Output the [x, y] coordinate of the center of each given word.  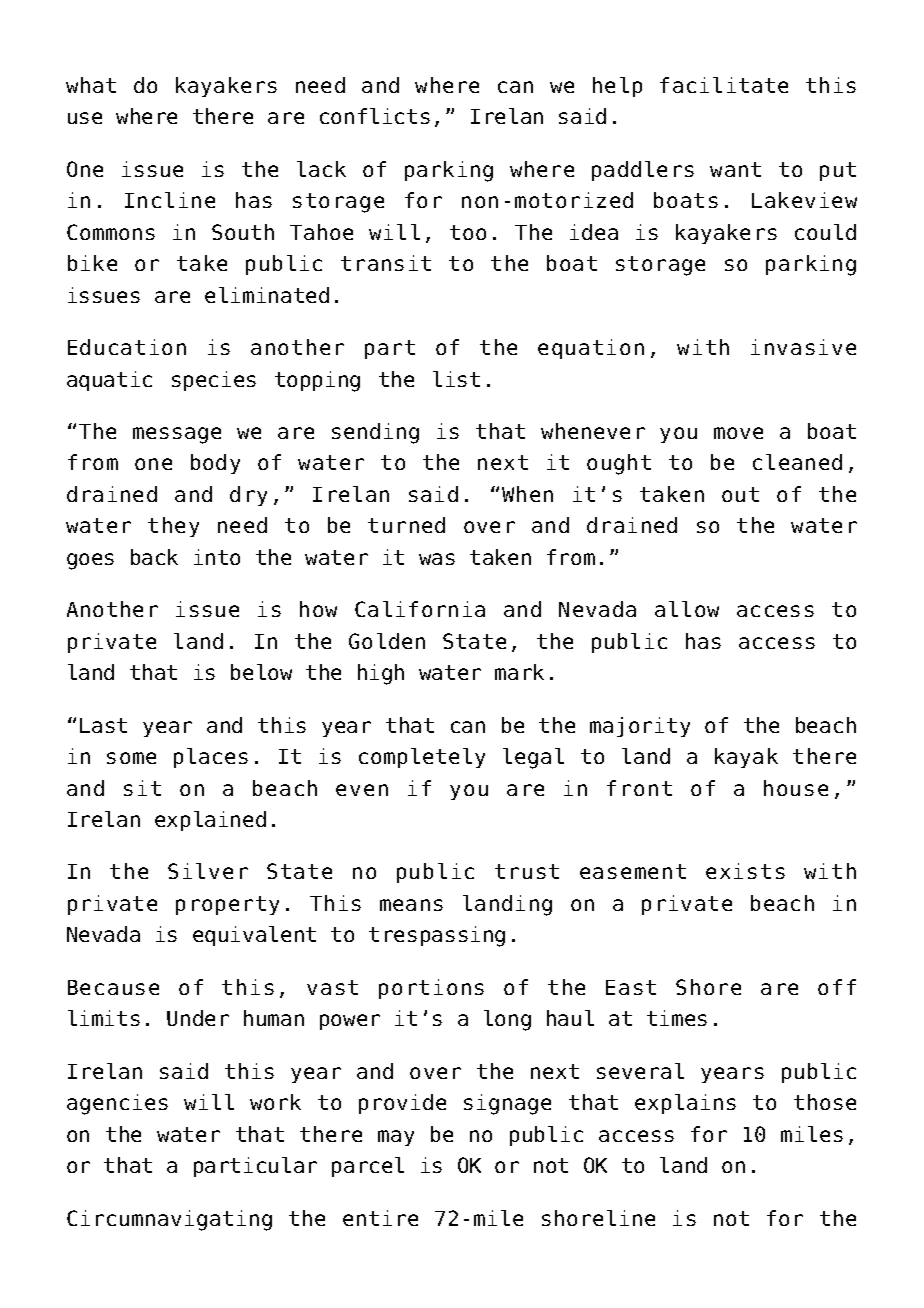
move [738, 433]
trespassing [437, 936]
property [227, 905]
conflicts [375, 116]
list [456, 379]
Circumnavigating [169, 1220]
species [214, 381]
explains [685, 1104]
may [396, 1138]
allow [687, 609]
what [91, 85]
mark [519, 672]
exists [745, 871]
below [261, 672]
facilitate [724, 85]
